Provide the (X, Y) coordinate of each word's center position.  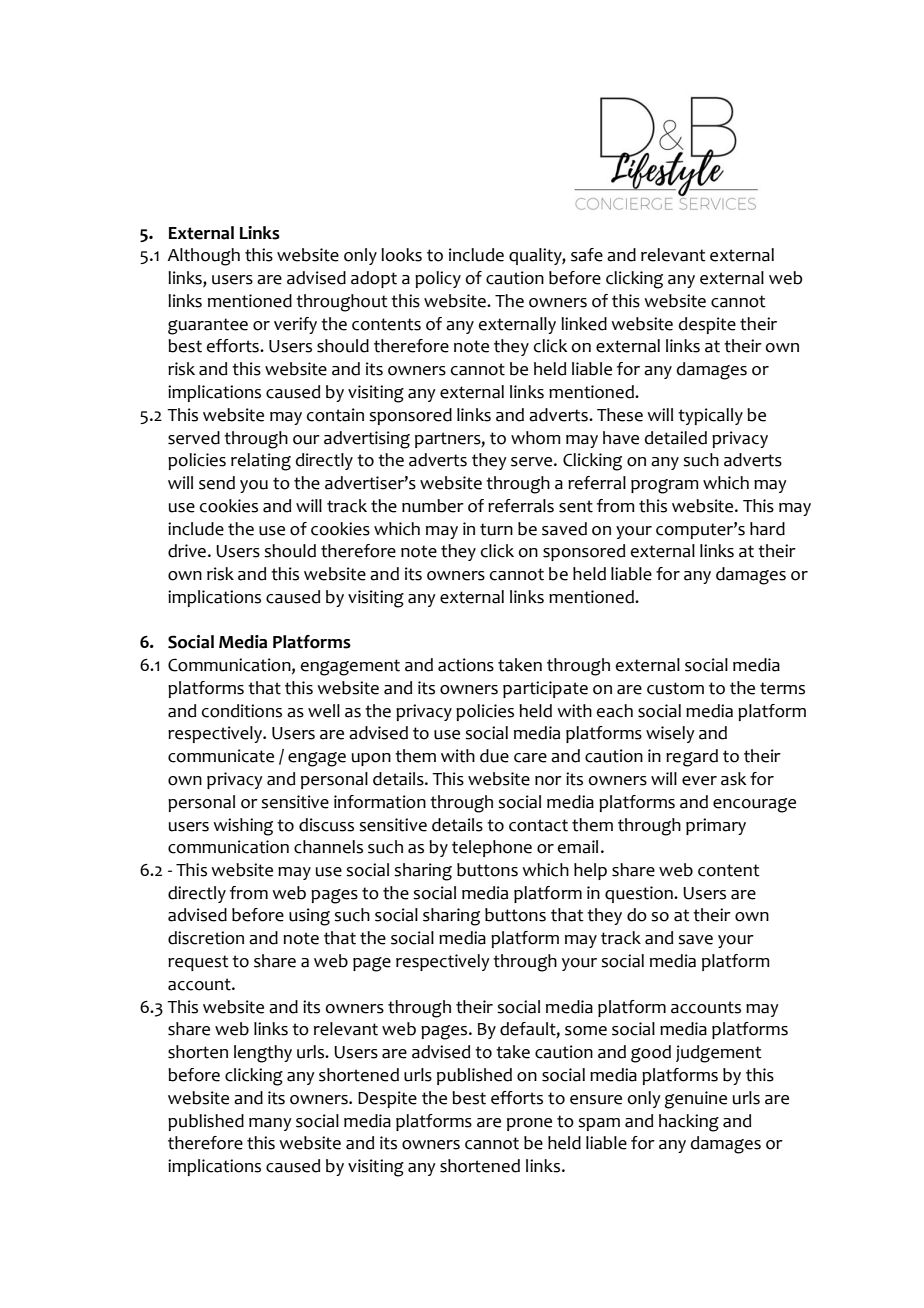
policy (438, 279)
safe (587, 255)
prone (529, 1124)
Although (203, 257)
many (270, 1124)
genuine (696, 1100)
